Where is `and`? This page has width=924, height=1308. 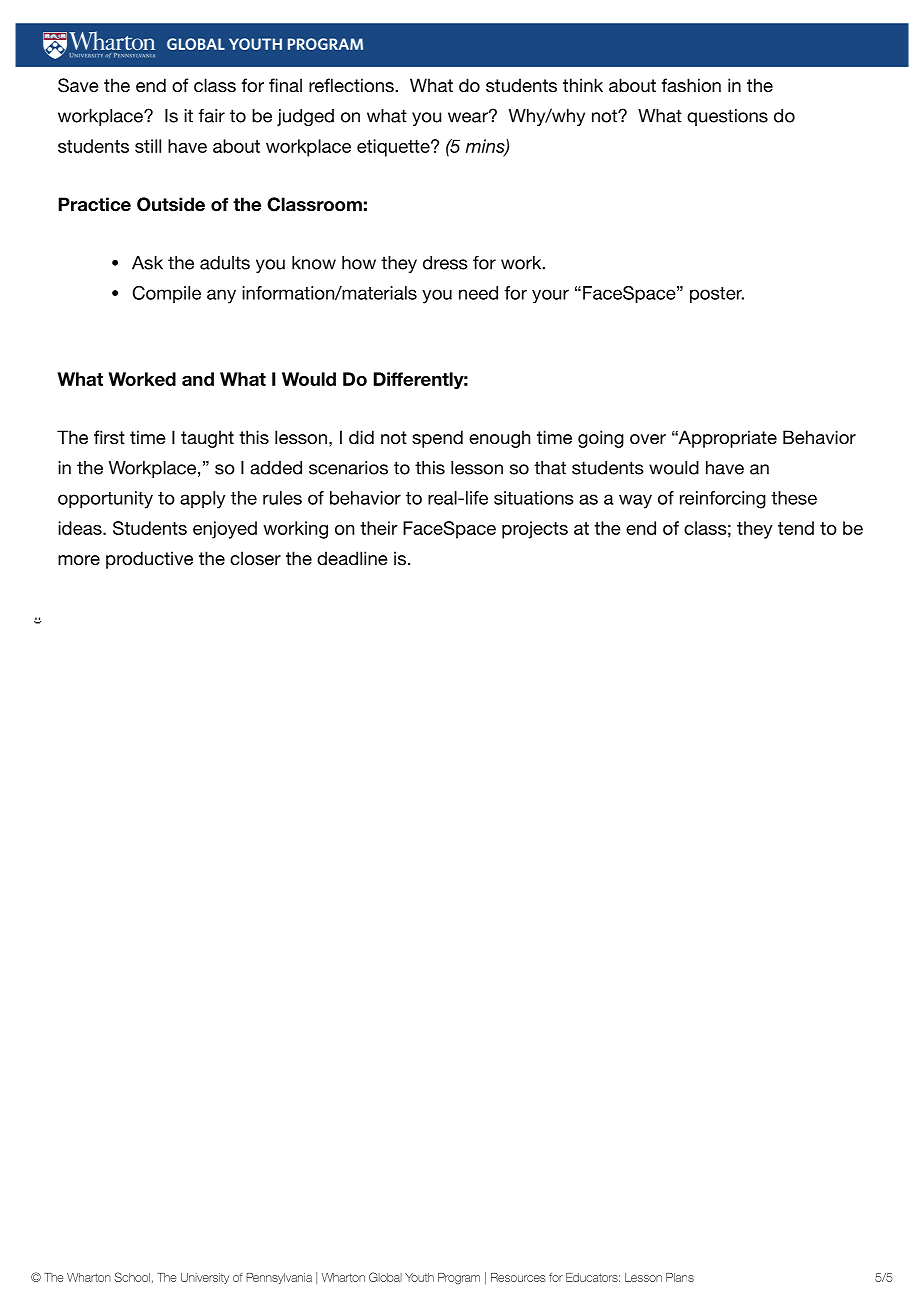
and is located at coordinates (198, 379).
